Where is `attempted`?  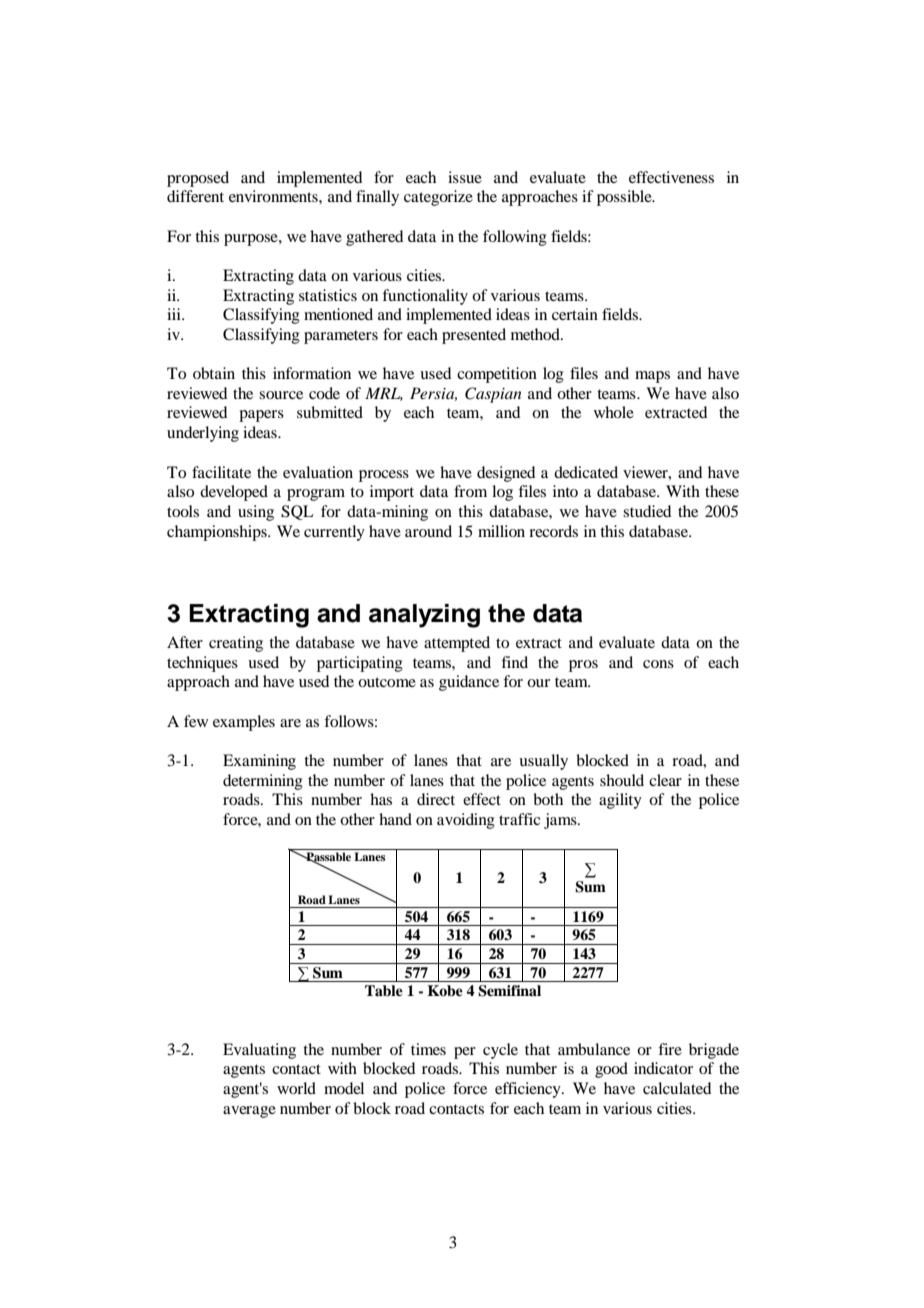 attempted is located at coordinates (457, 644).
